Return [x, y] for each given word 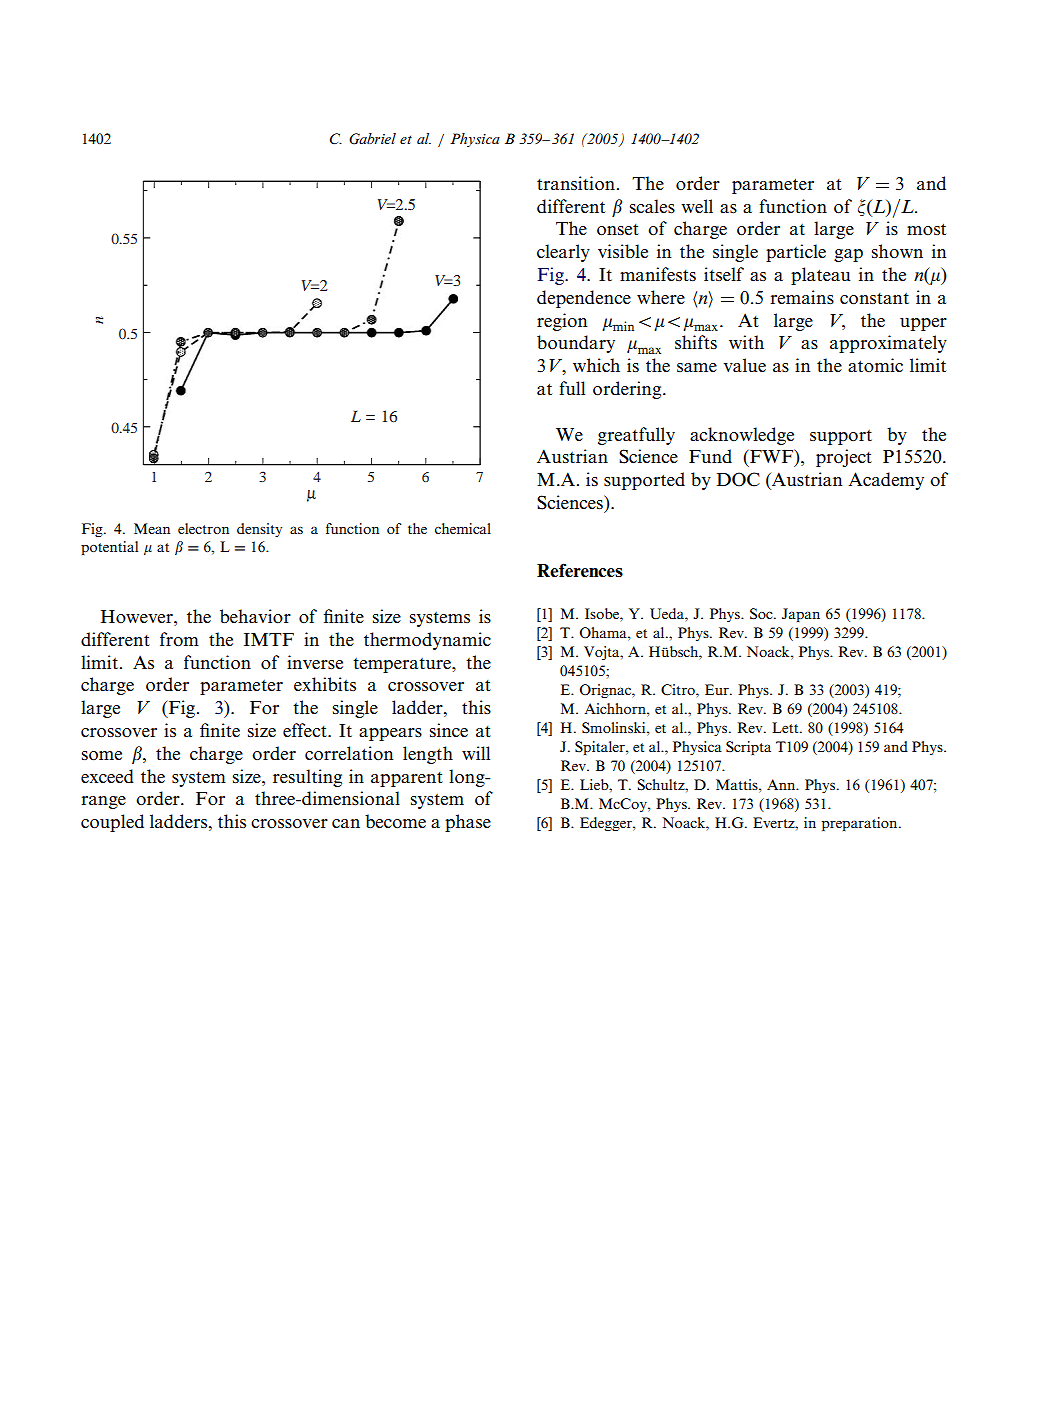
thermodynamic [427, 641]
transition [576, 183]
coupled [112, 823]
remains [802, 297]
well [697, 206]
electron [203, 528]
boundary [576, 344]
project [844, 458]
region [562, 322]
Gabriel [372, 139]
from [179, 639]
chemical [463, 528]
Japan [801, 615]
